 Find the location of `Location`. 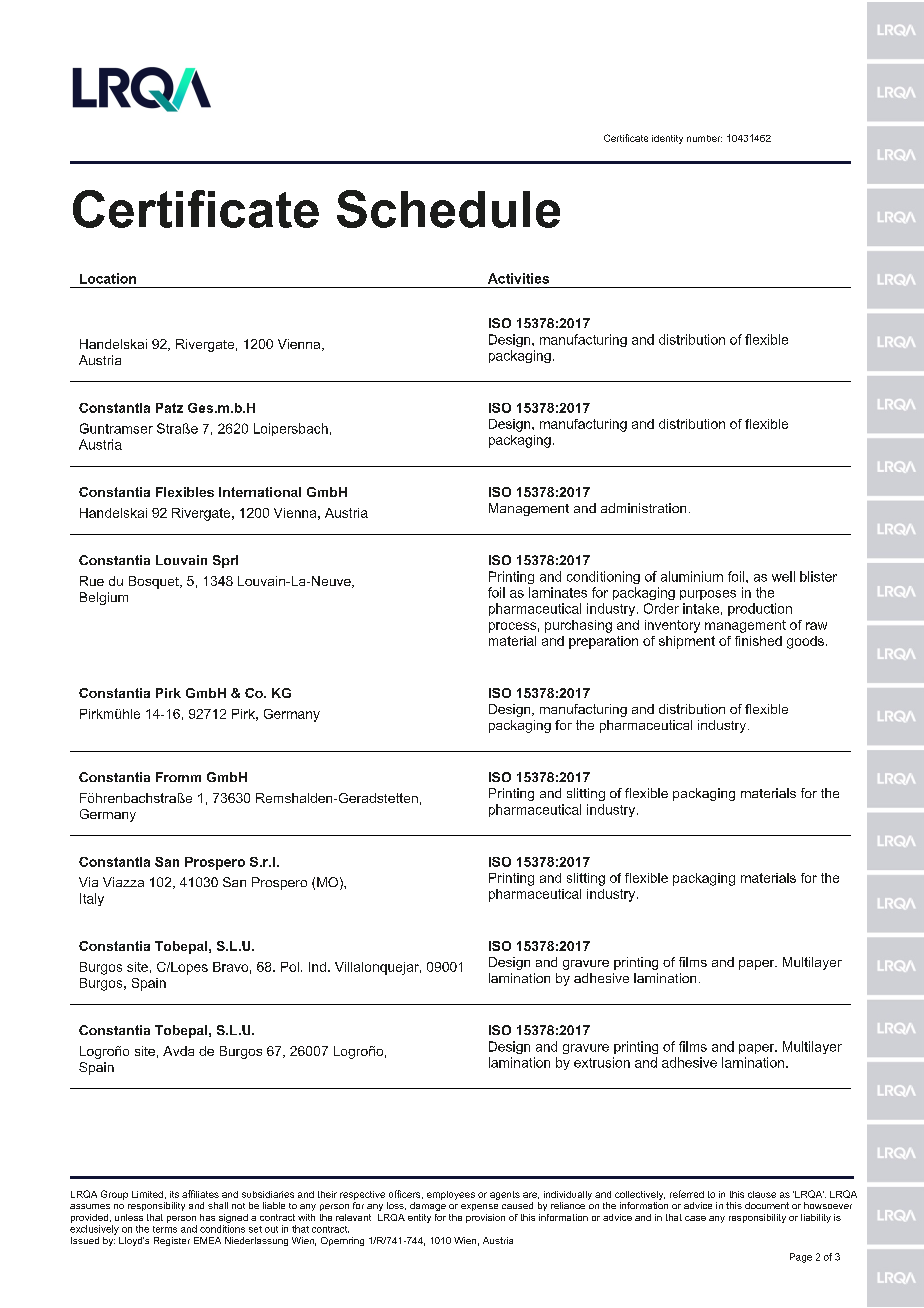

Location is located at coordinates (108, 278).
